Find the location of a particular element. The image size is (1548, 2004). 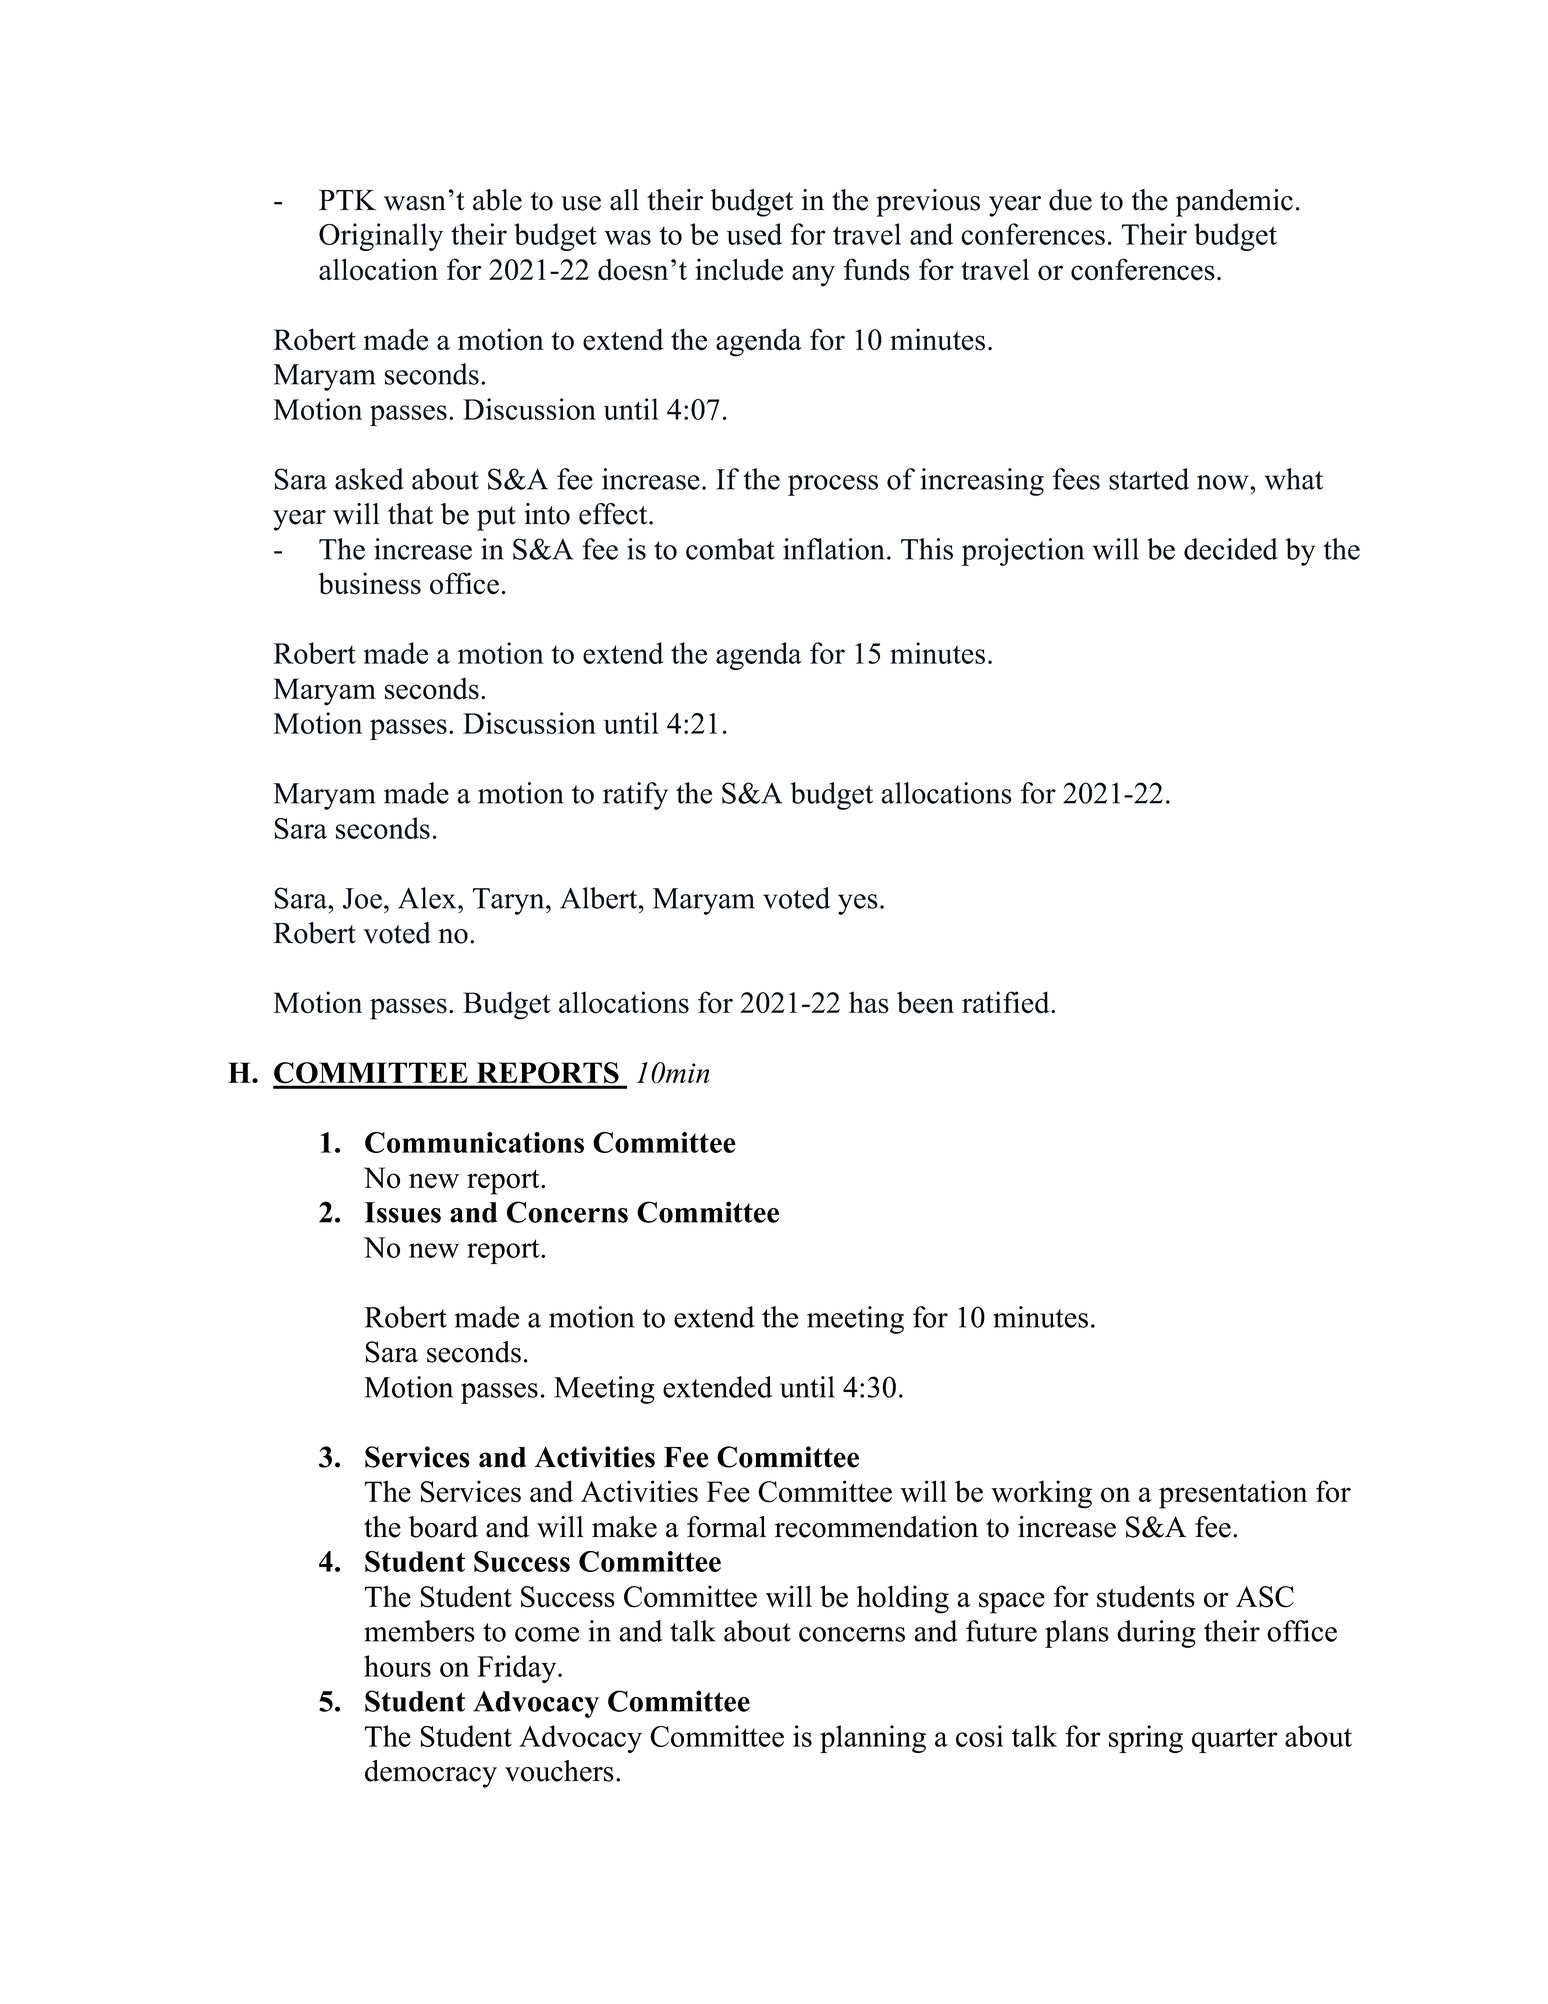

planning is located at coordinates (873, 1739).
